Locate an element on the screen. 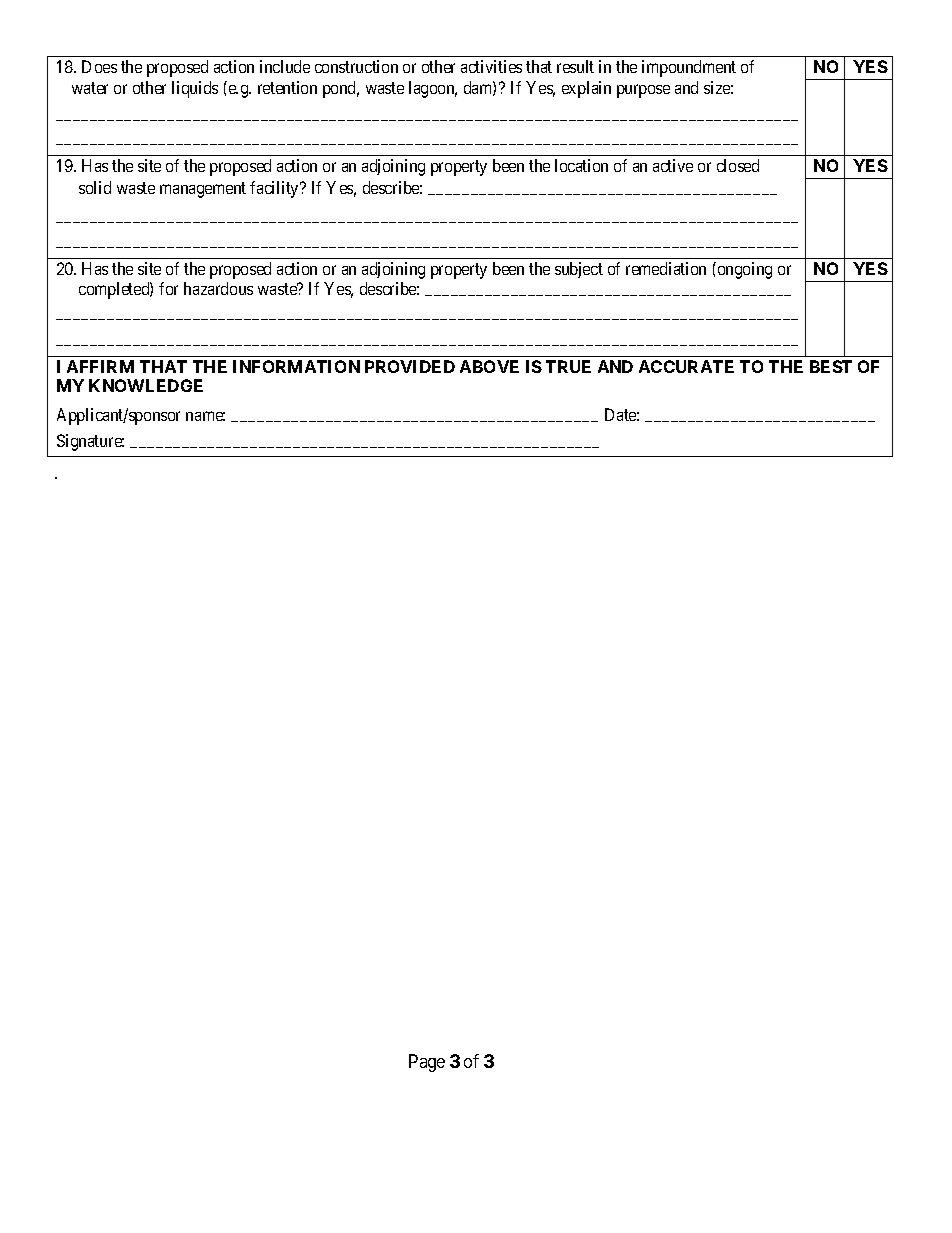 The height and width of the screenshot is (1233, 952). ACCURATE is located at coordinates (686, 366).
